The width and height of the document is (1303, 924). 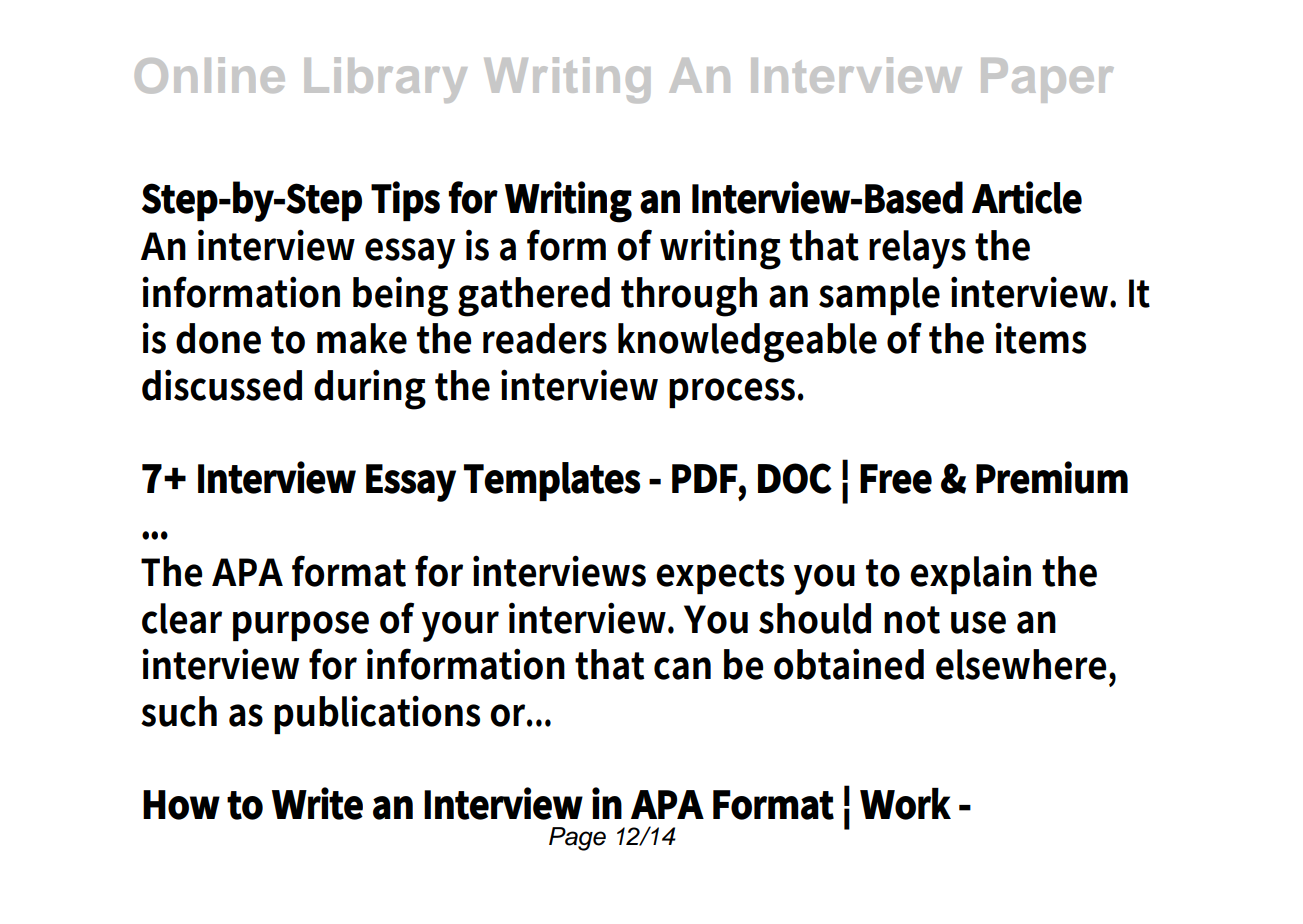 I want to click on discussed, so click(x=222, y=385).
